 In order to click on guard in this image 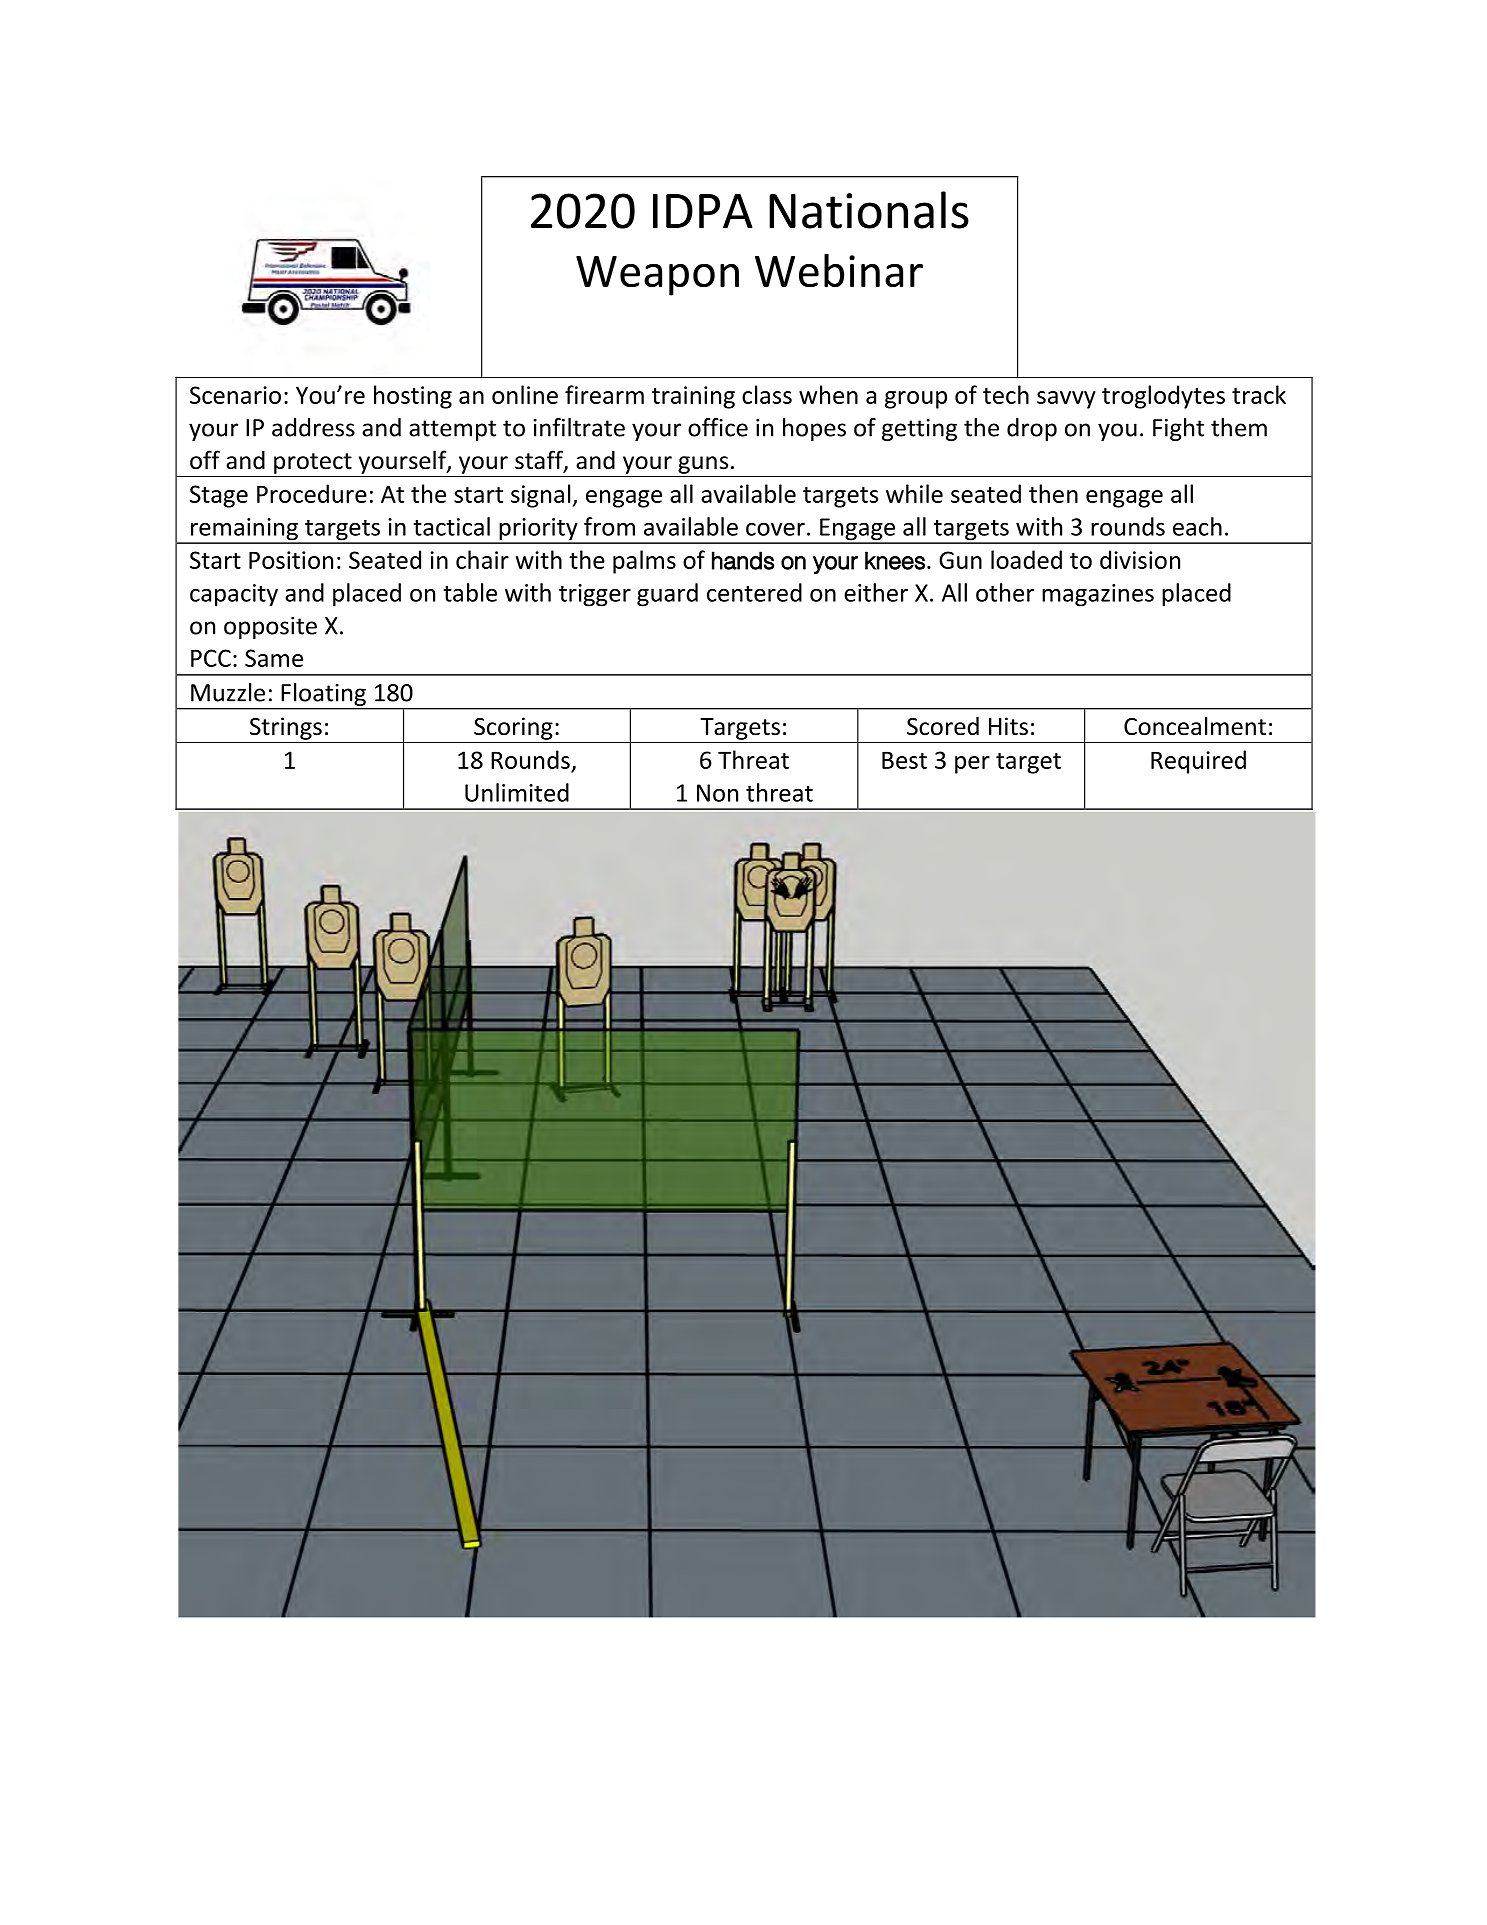, I will do `click(667, 595)`.
